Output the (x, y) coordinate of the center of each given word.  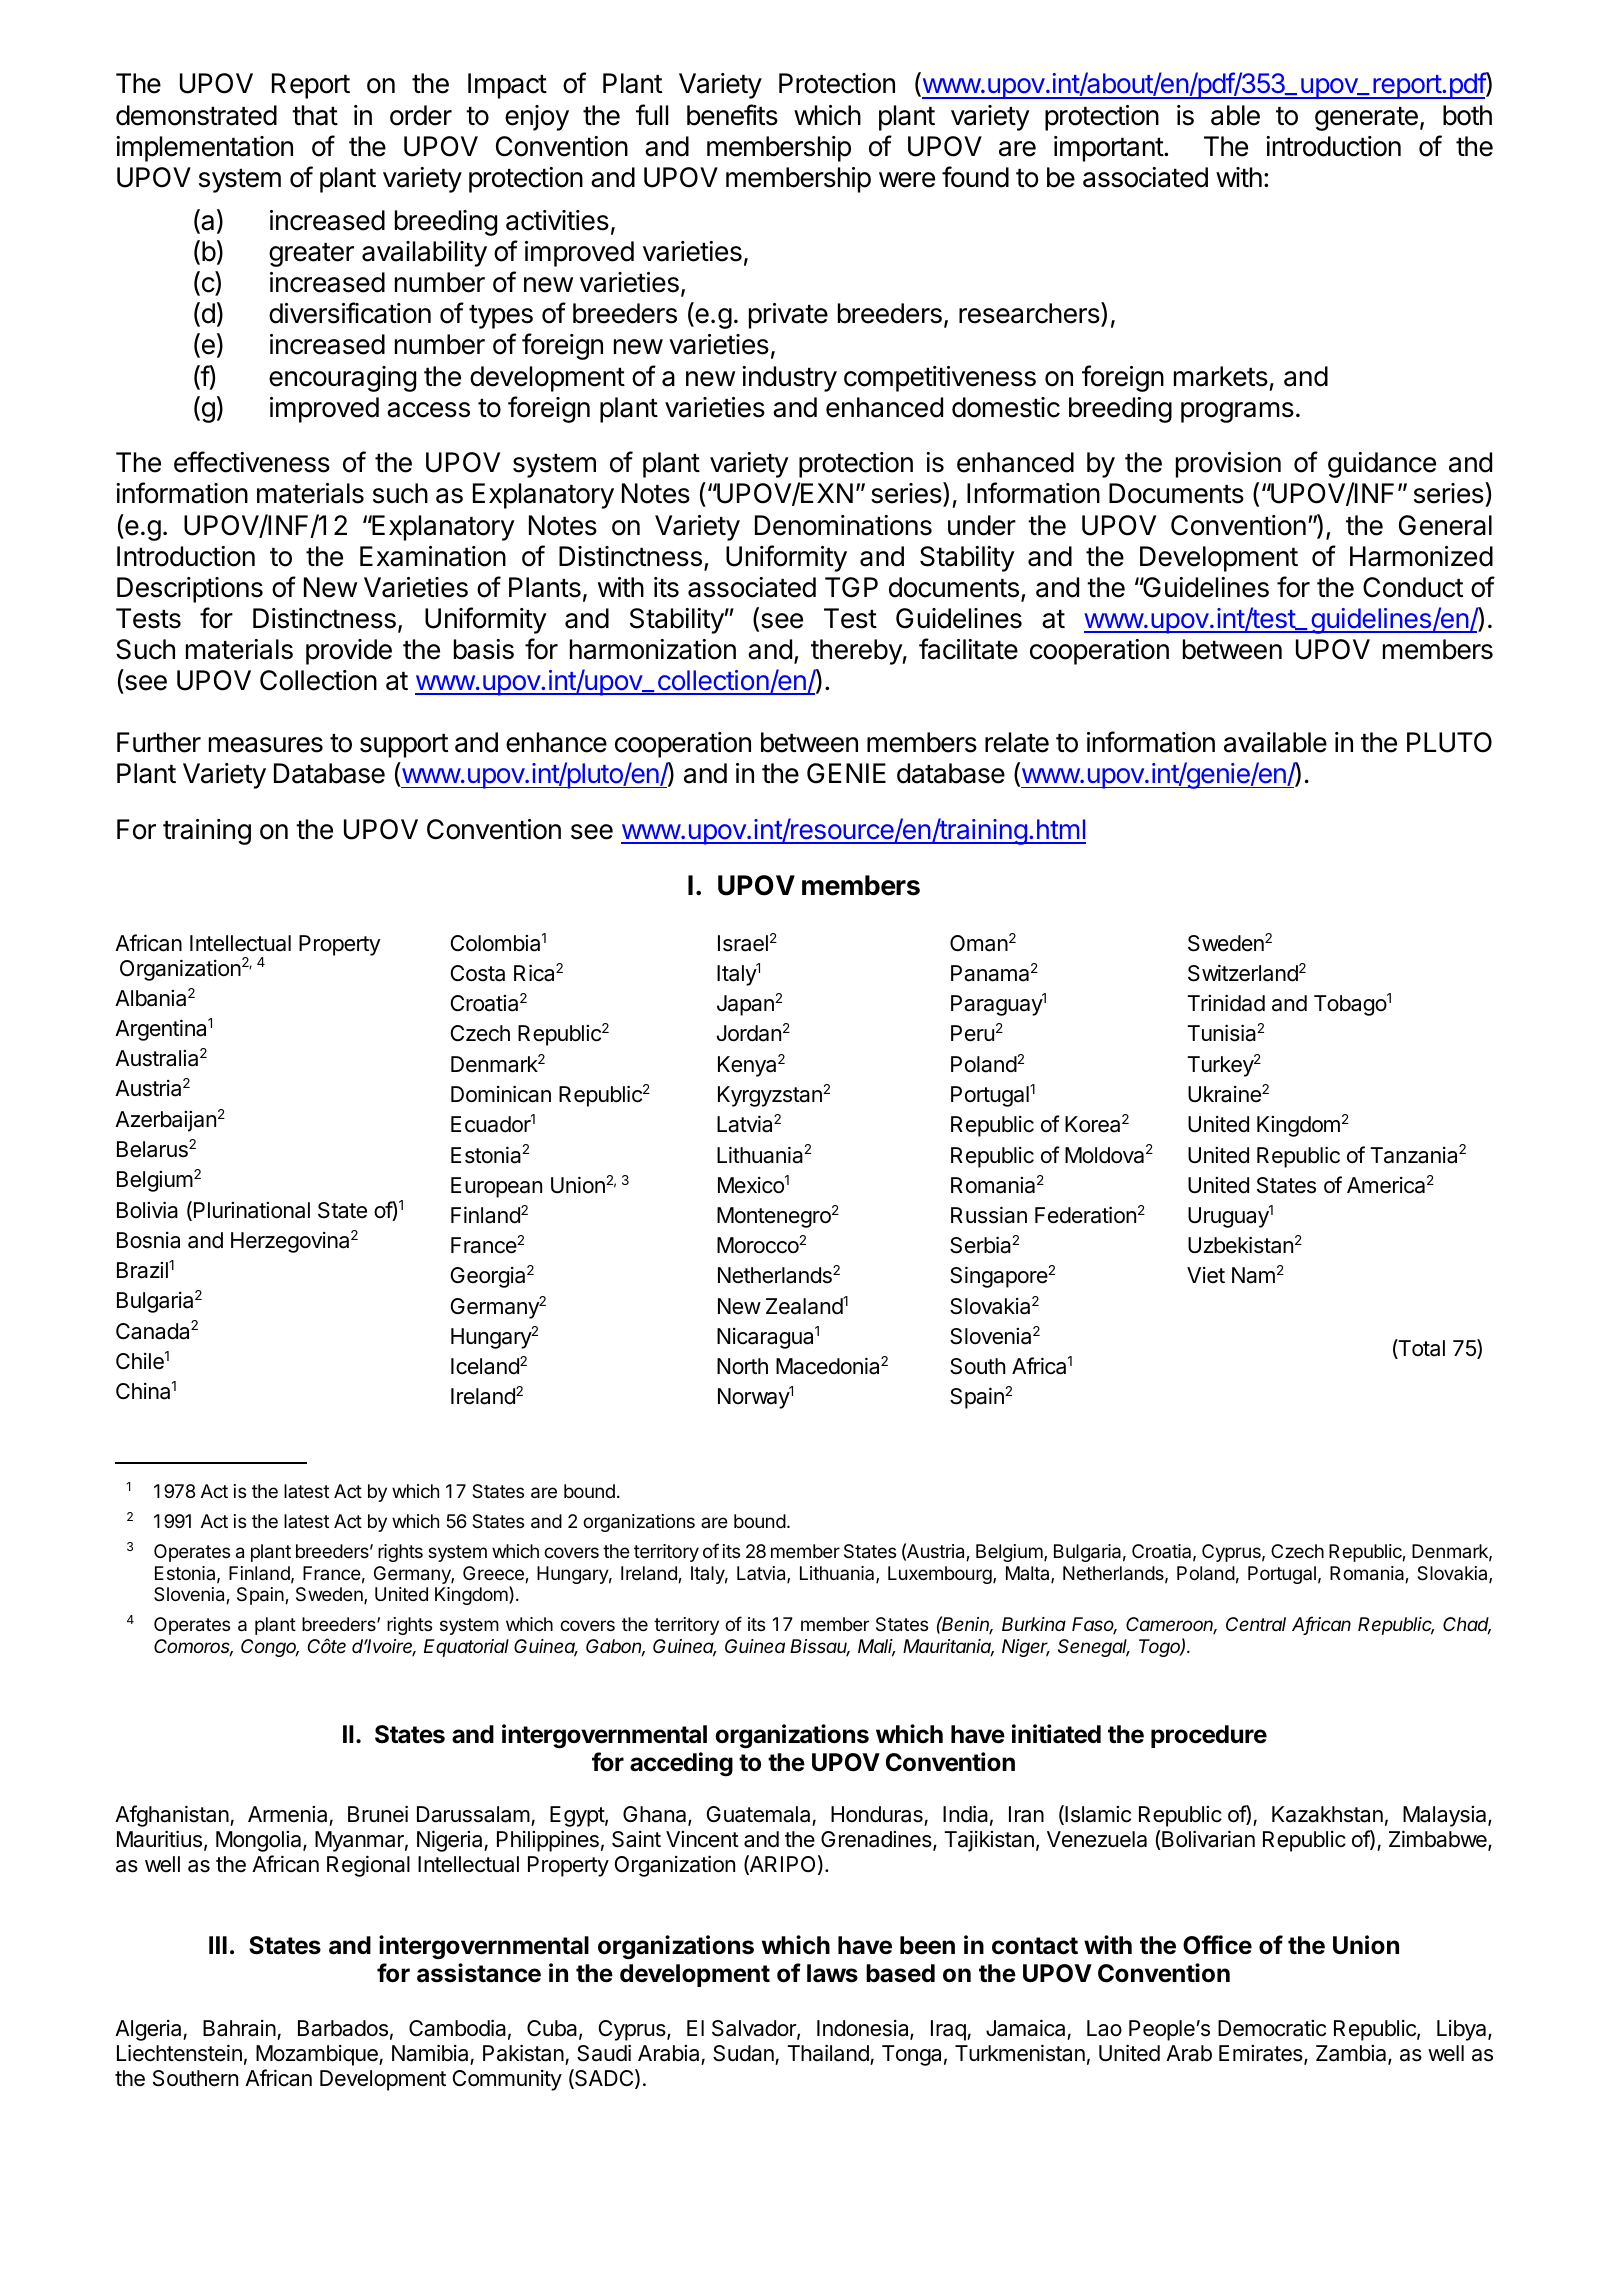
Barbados (343, 2028)
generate (1366, 119)
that (315, 115)
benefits (732, 115)
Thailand (828, 2053)
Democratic (1272, 2028)
